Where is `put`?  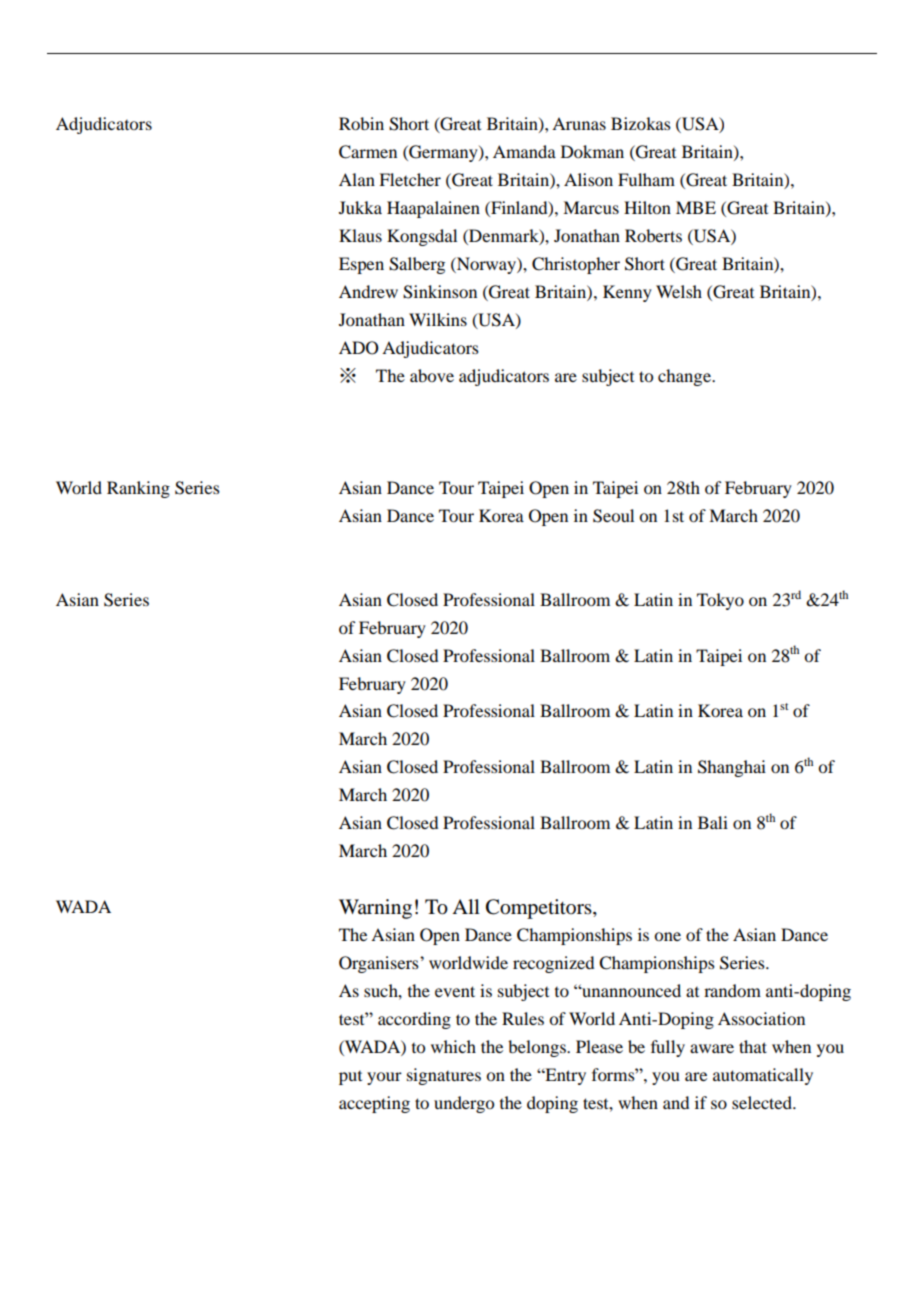
put is located at coordinates (350, 1078).
